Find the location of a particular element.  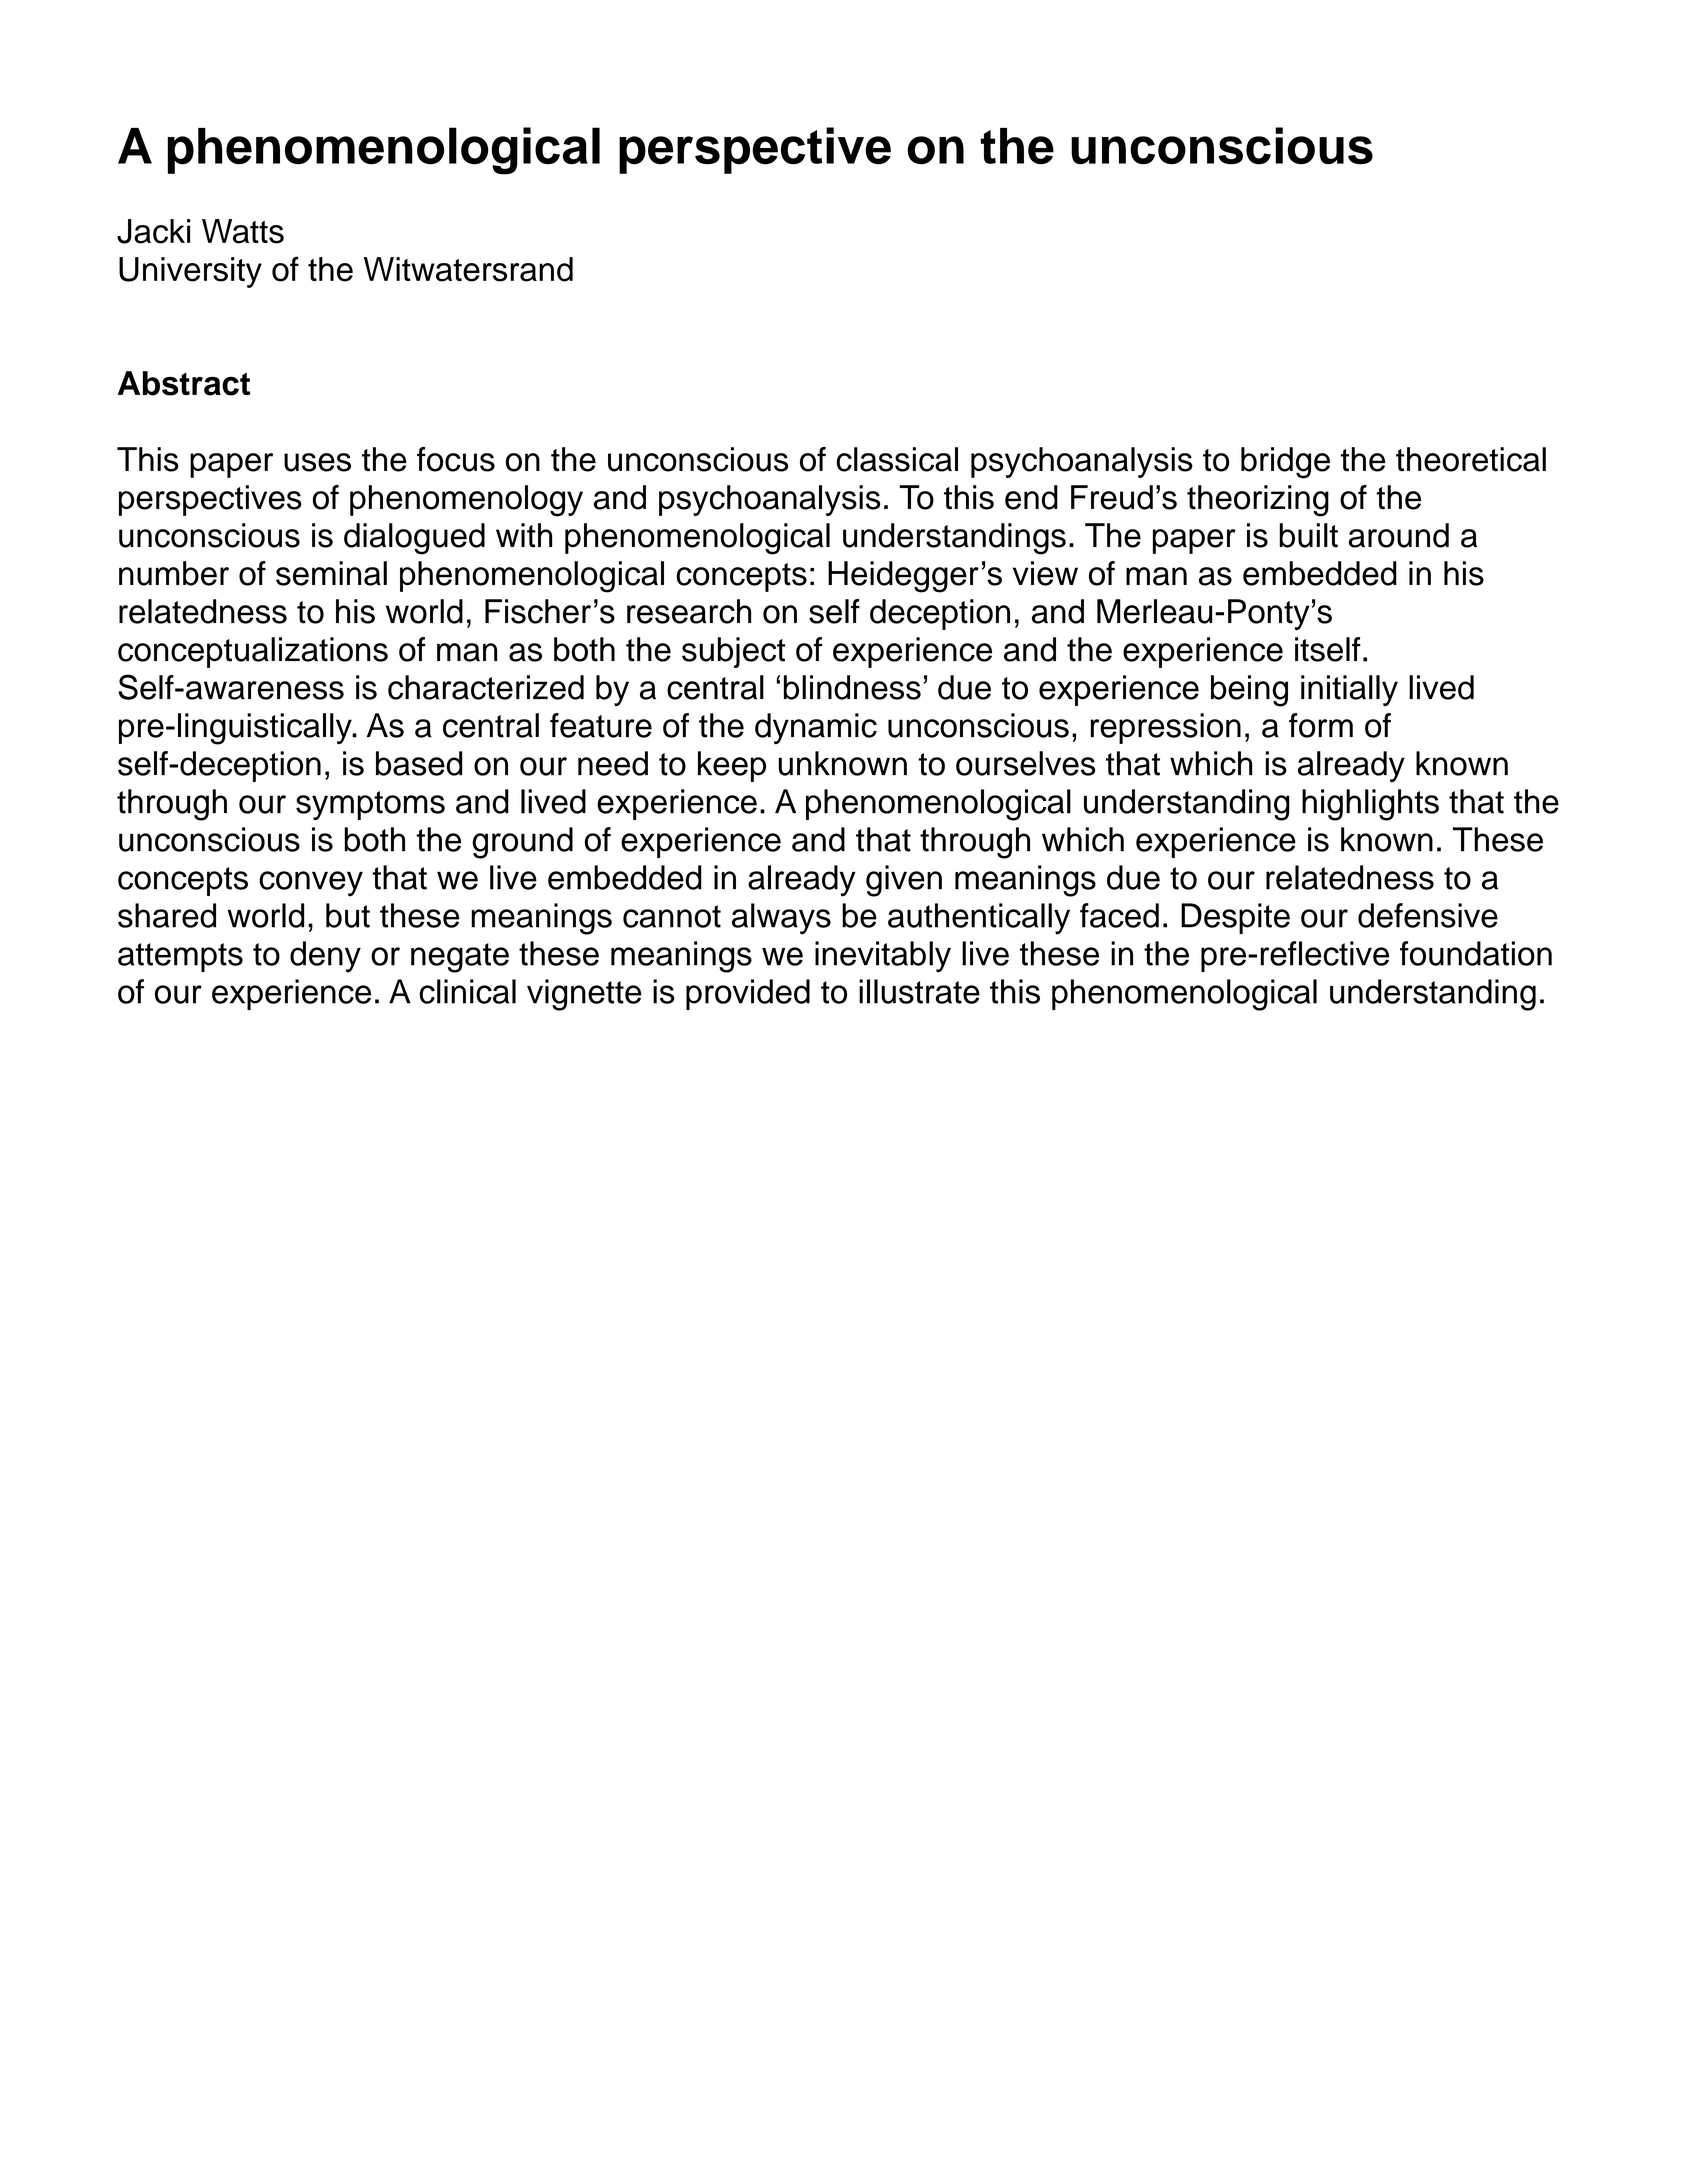

foundation is located at coordinates (1476, 953).
